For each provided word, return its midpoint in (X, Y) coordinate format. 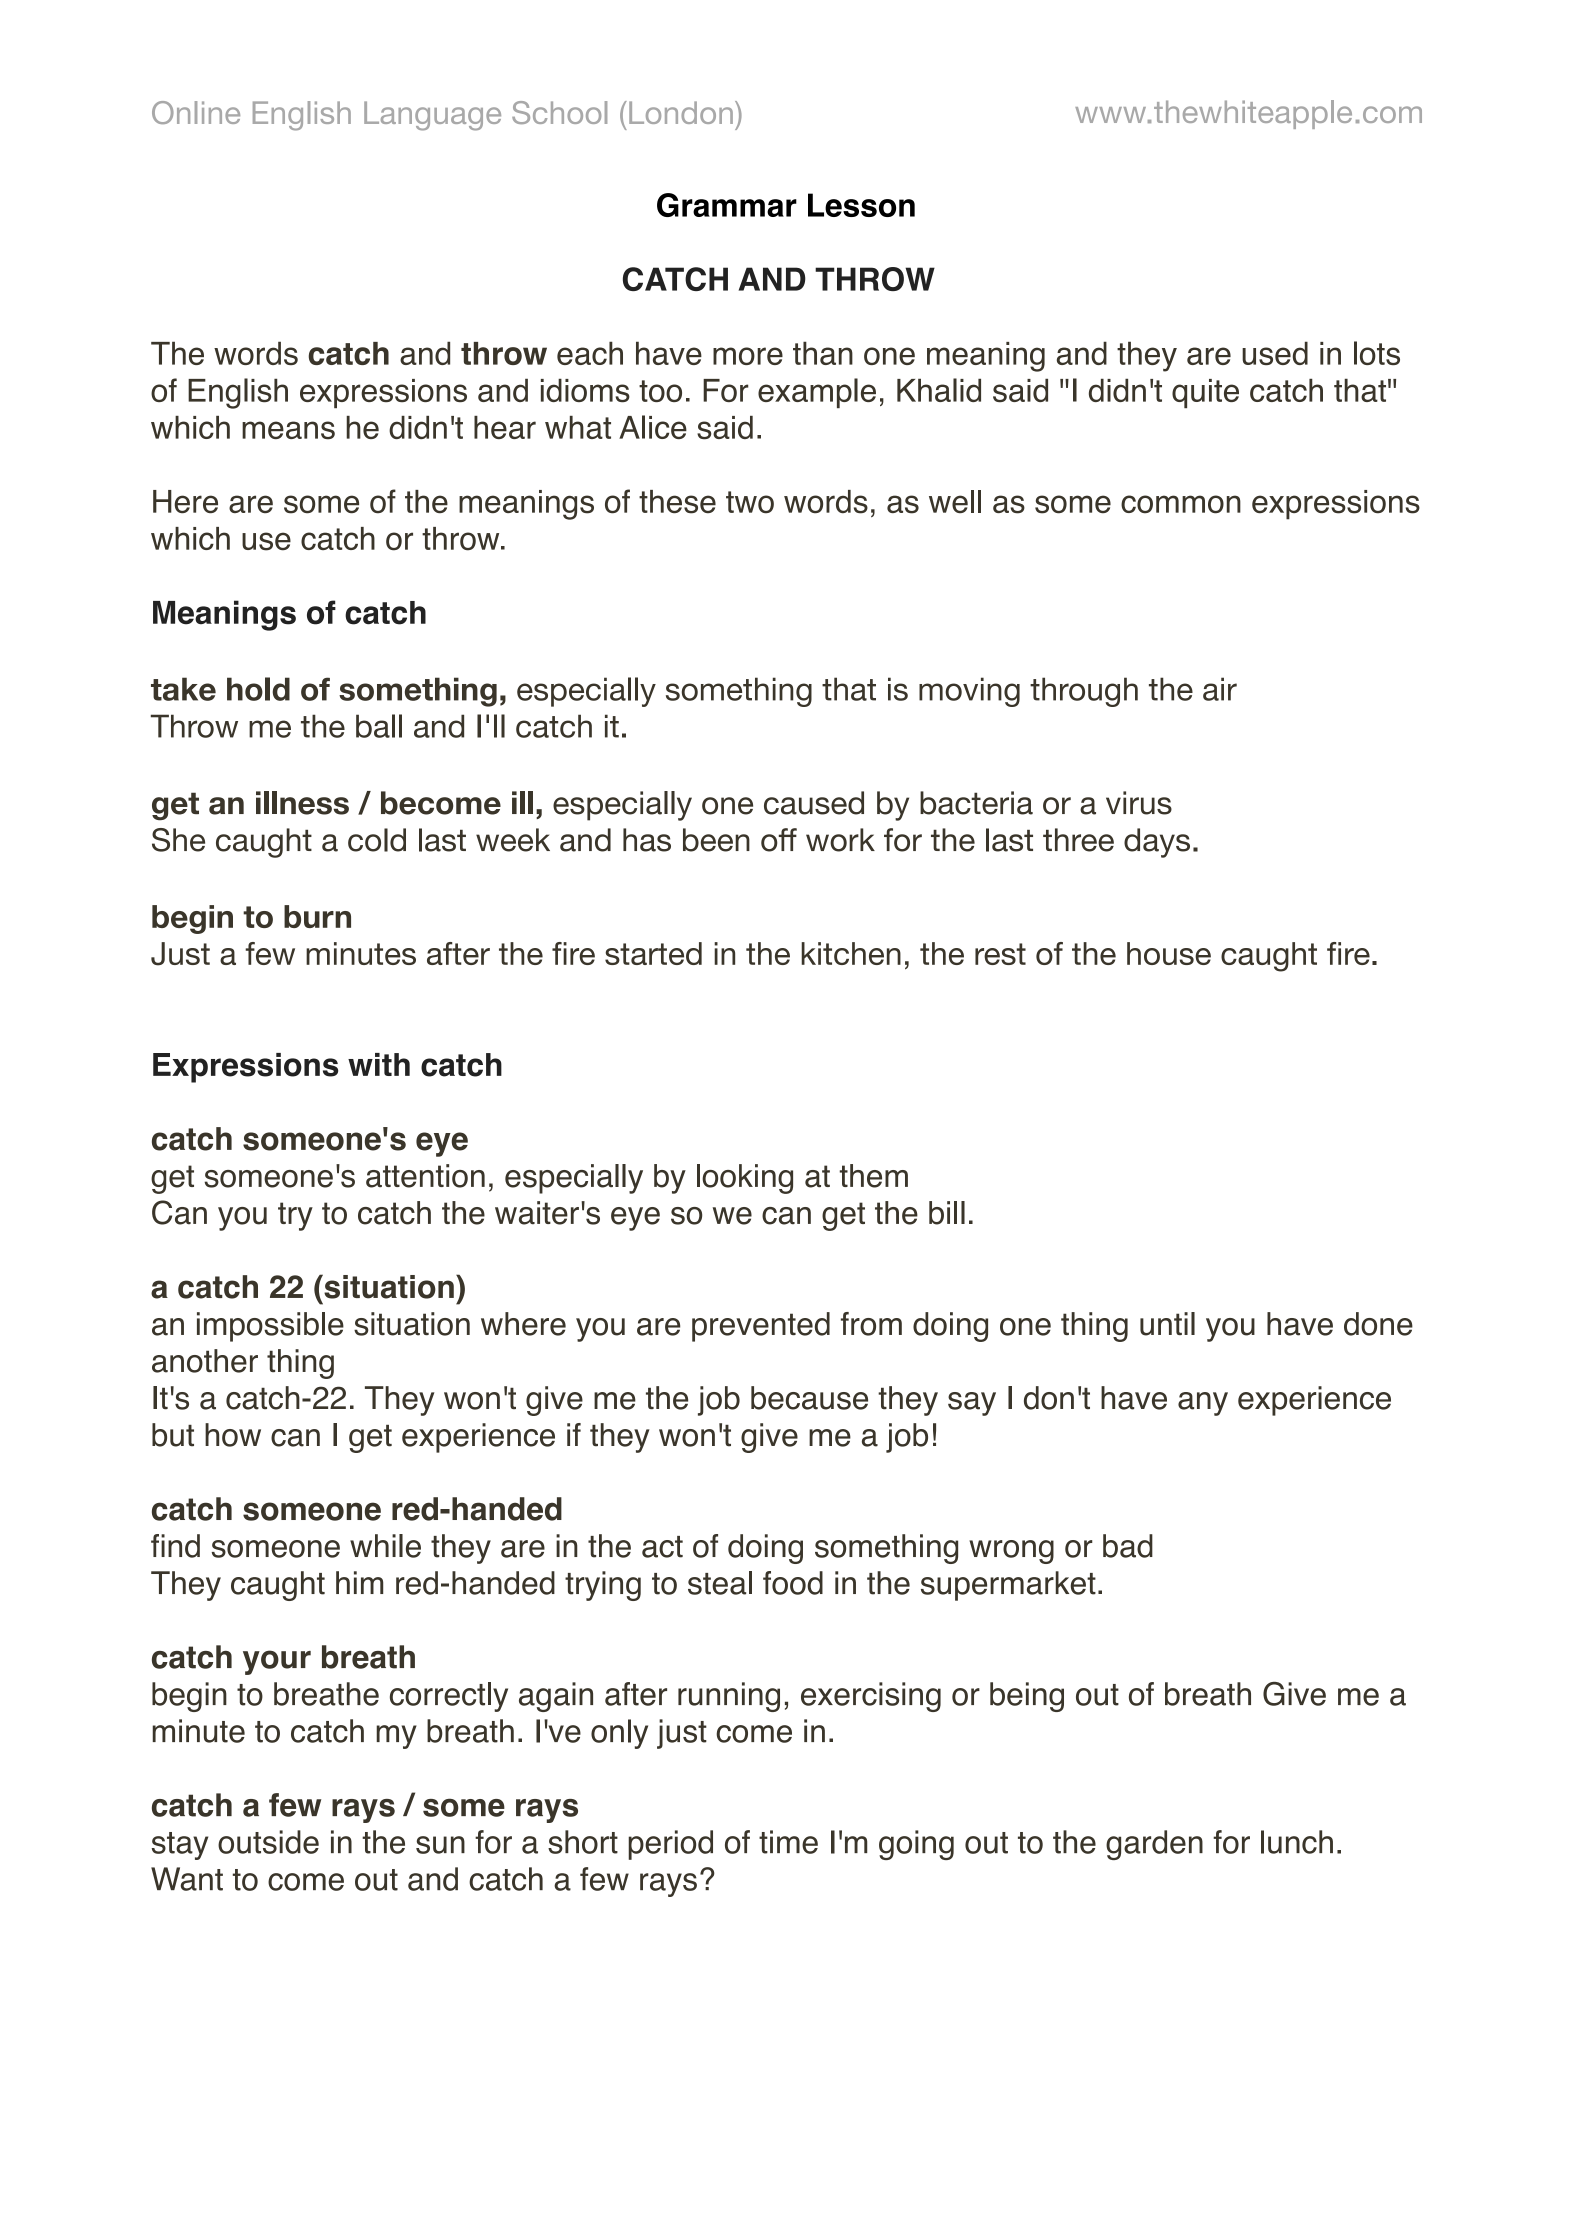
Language (432, 116)
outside (268, 1842)
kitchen (851, 953)
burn (317, 916)
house (1169, 953)
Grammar (727, 205)
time (788, 1842)
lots (1377, 353)
